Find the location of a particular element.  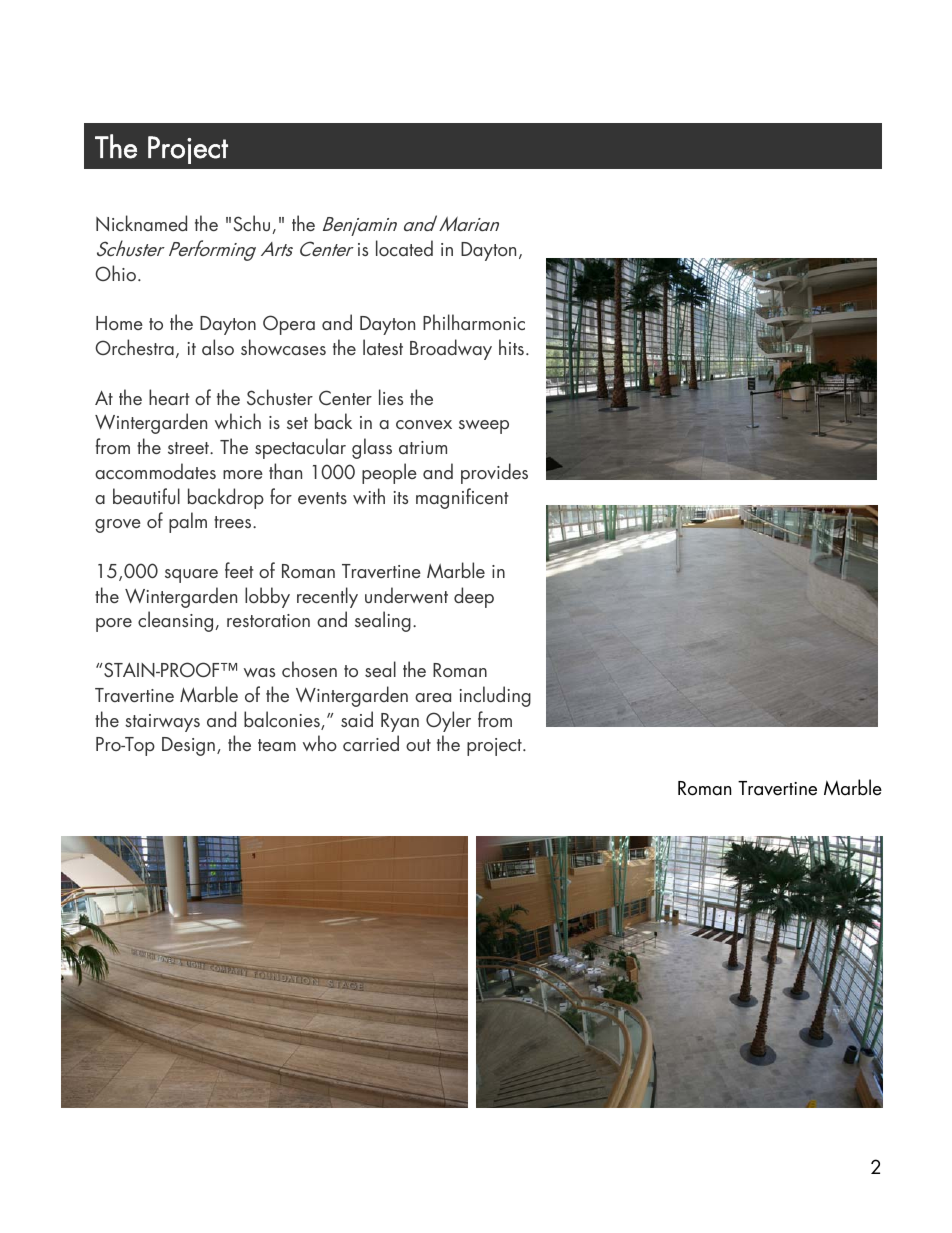

square is located at coordinates (191, 576).
